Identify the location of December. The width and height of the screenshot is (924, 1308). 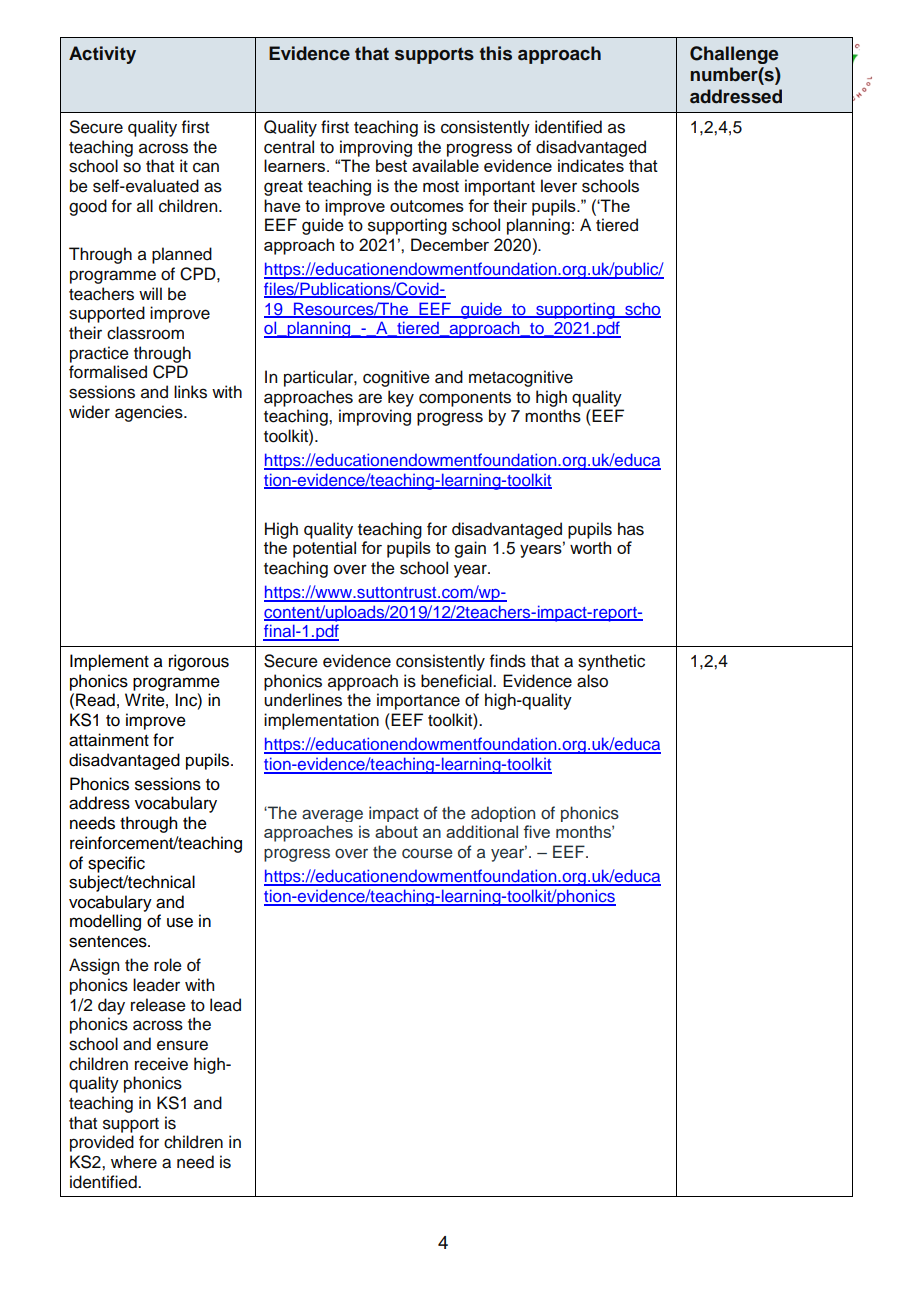
(450, 244).
